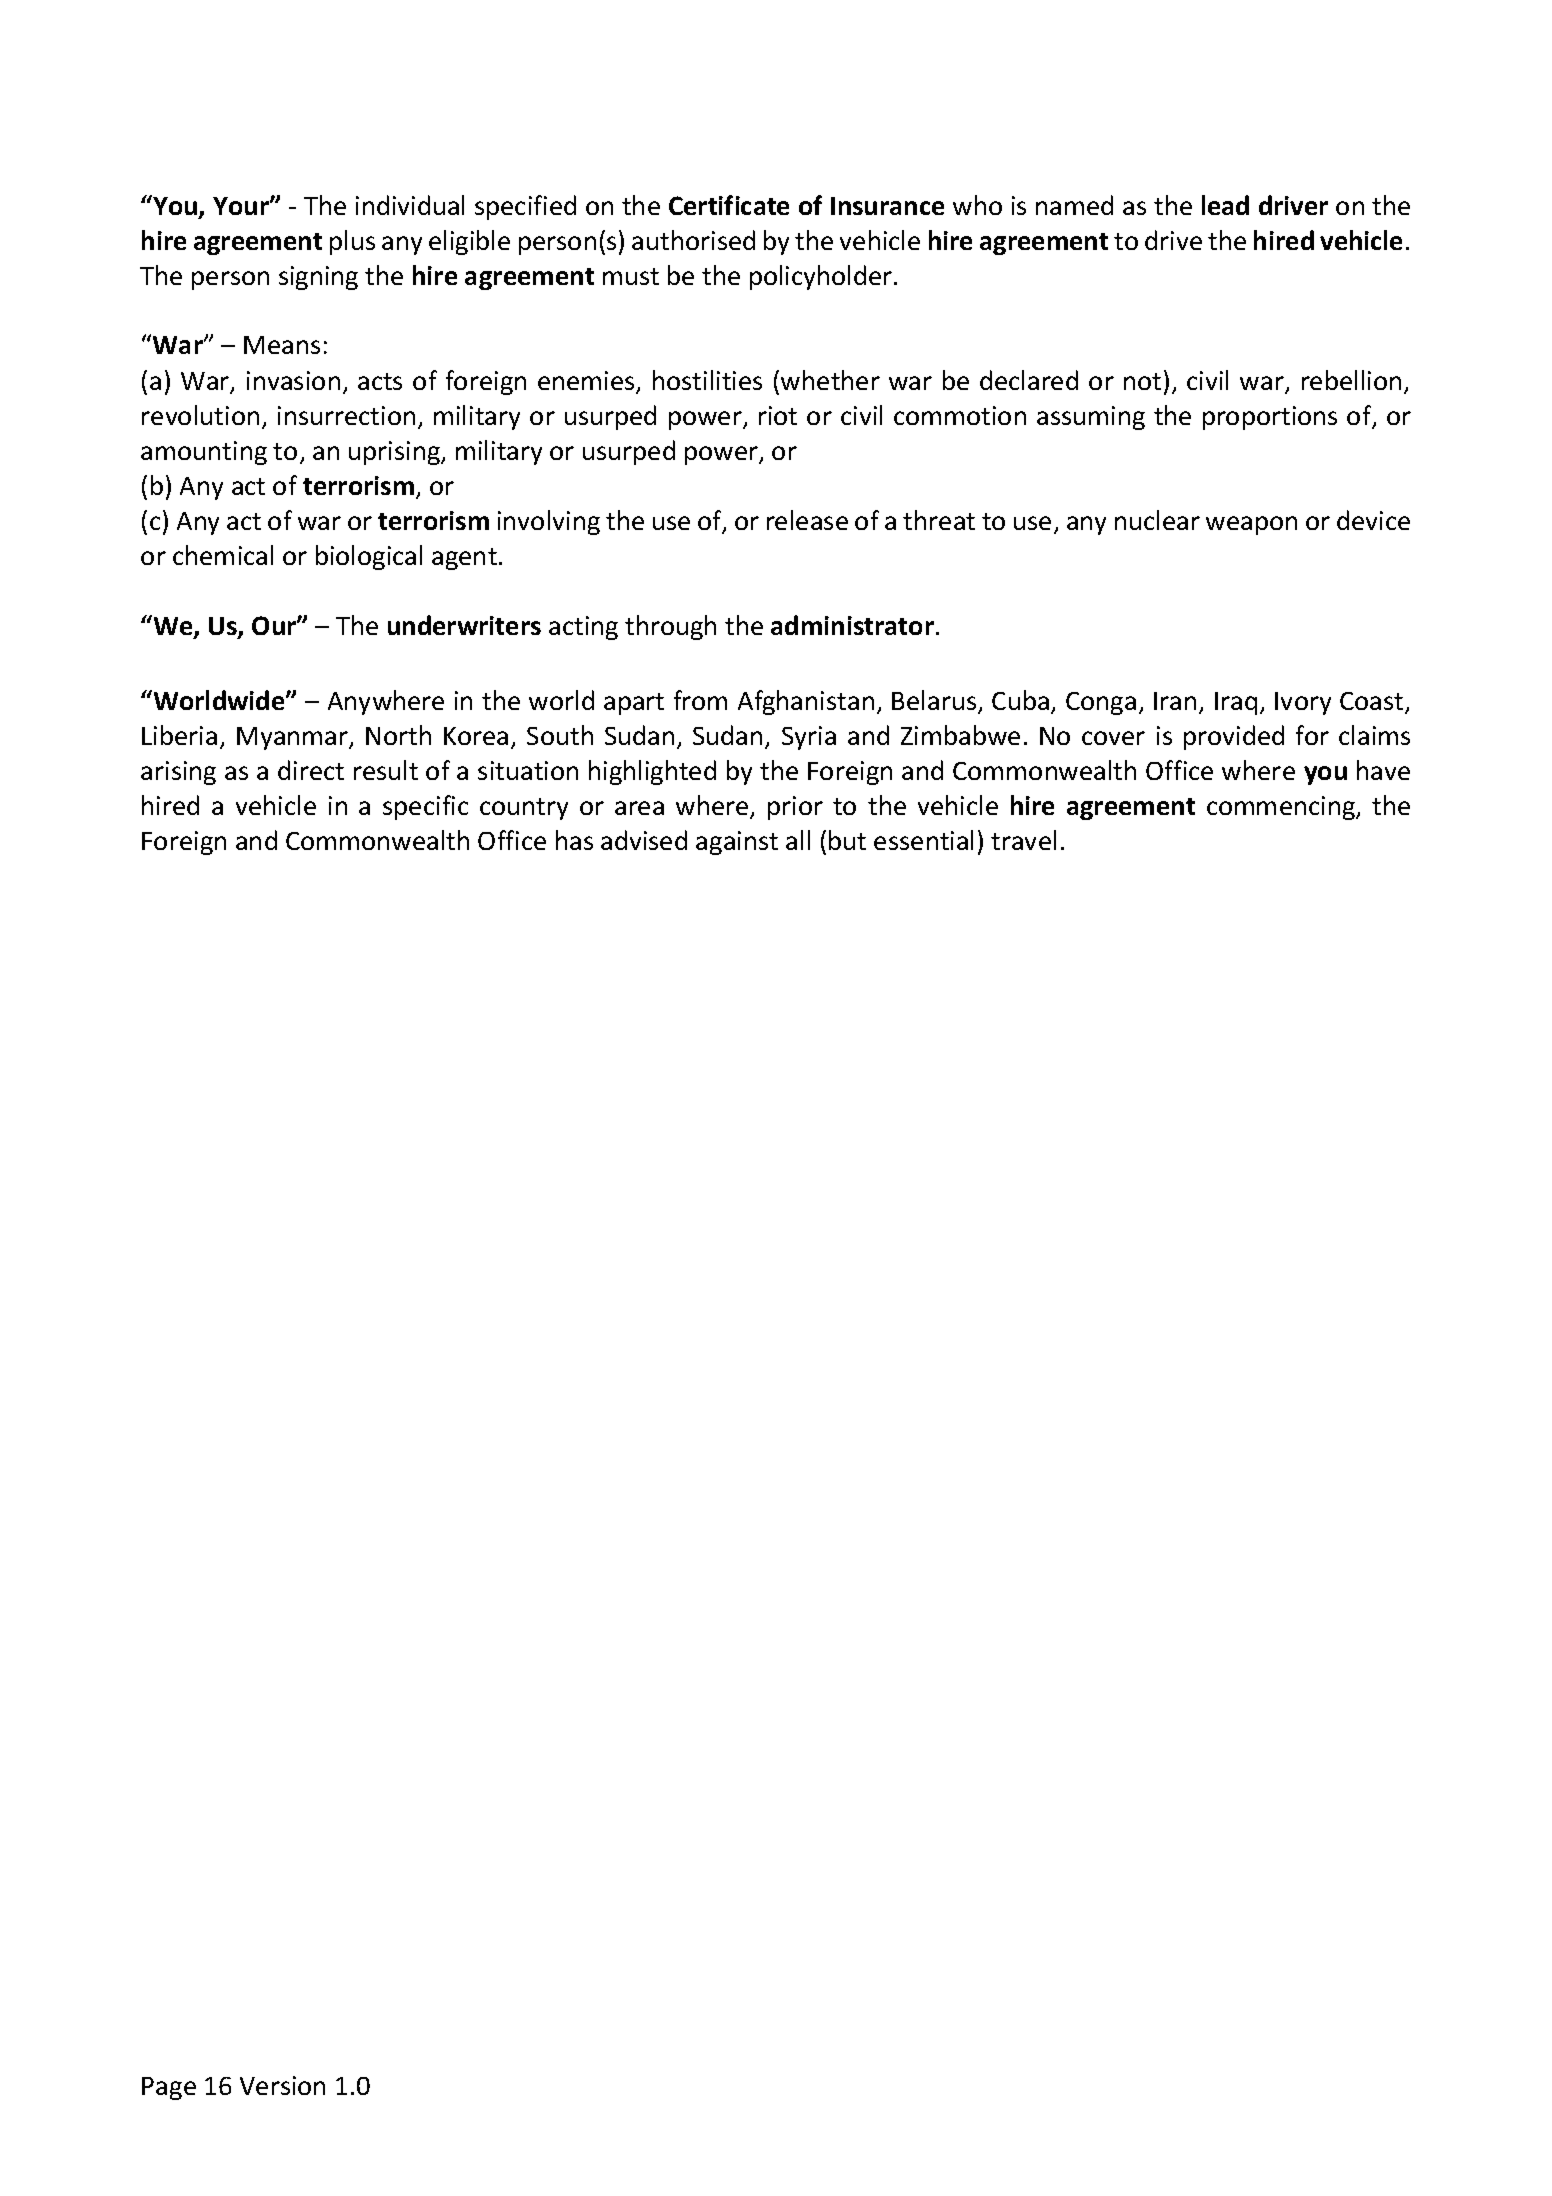 This screenshot has width=1552, height=2196. What do you see at coordinates (425, 807) in the screenshot?
I see `specific` at bounding box center [425, 807].
